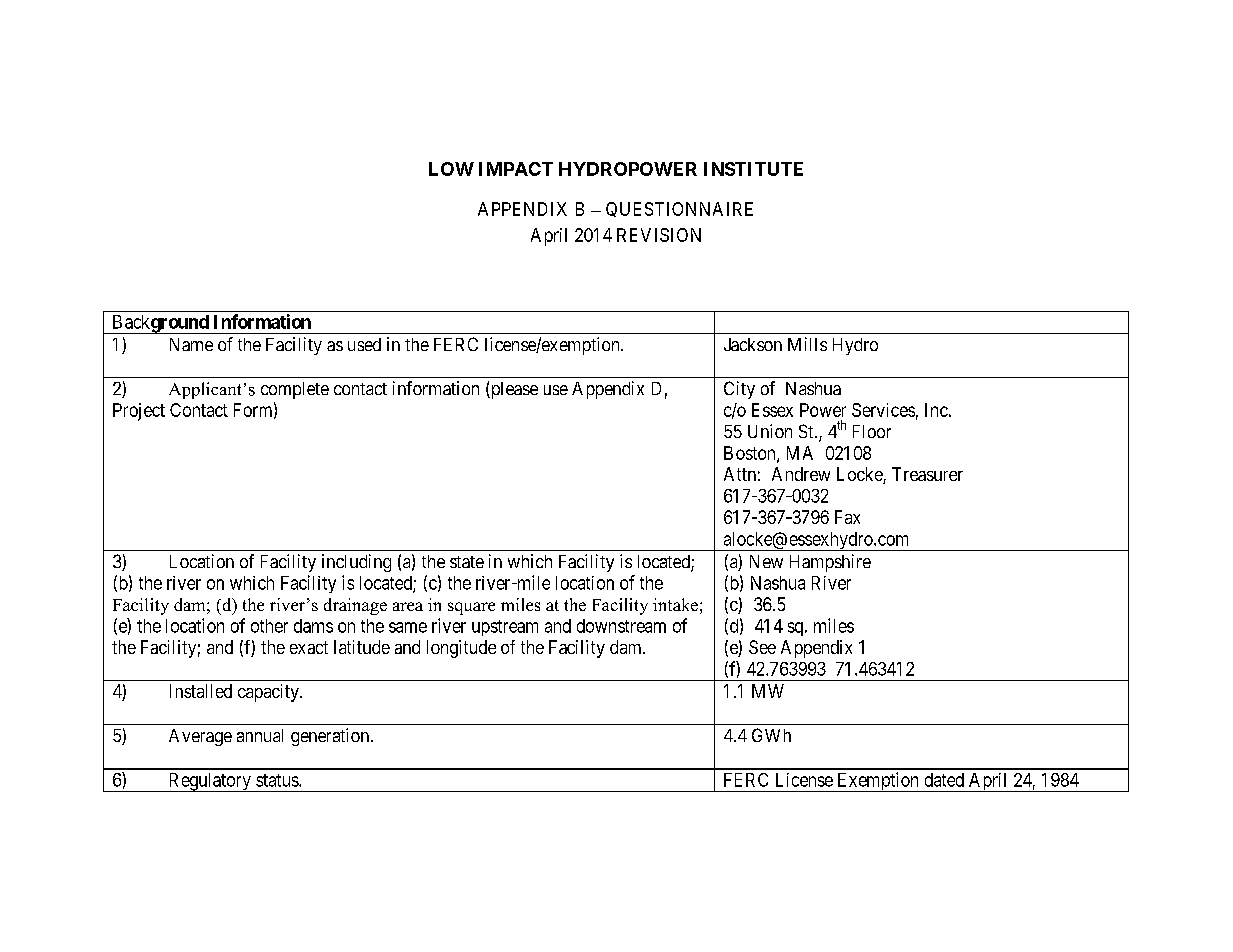 The width and height of the screenshot is (1233, 952). Describe the element at coordinates (451, 169) in the screenshot. I see `LOW` at that location.
